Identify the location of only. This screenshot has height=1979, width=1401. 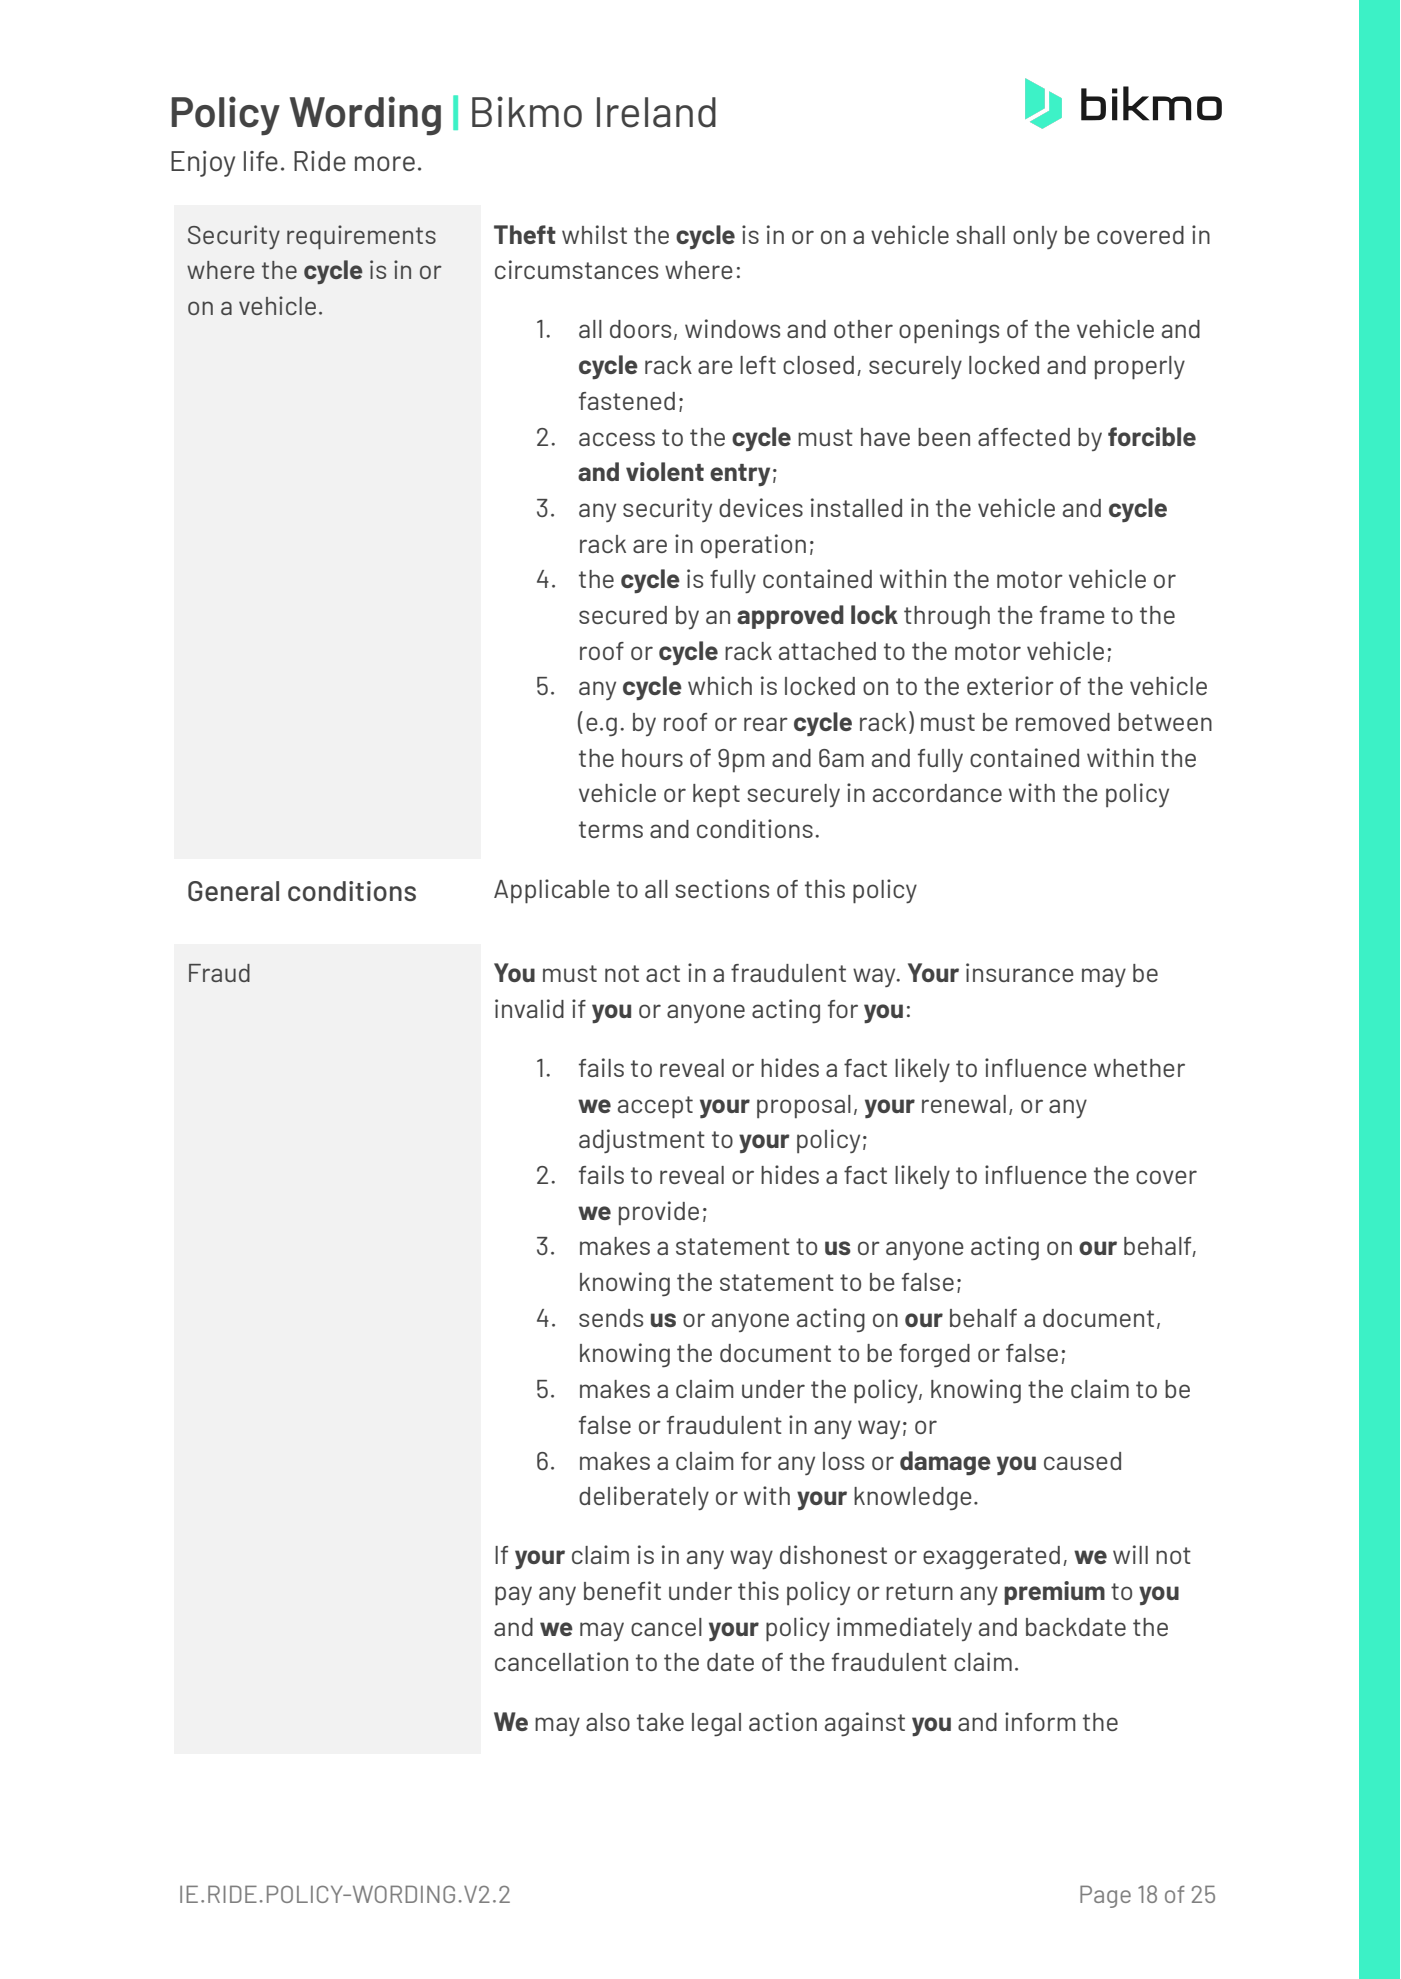
(1035, 237).
